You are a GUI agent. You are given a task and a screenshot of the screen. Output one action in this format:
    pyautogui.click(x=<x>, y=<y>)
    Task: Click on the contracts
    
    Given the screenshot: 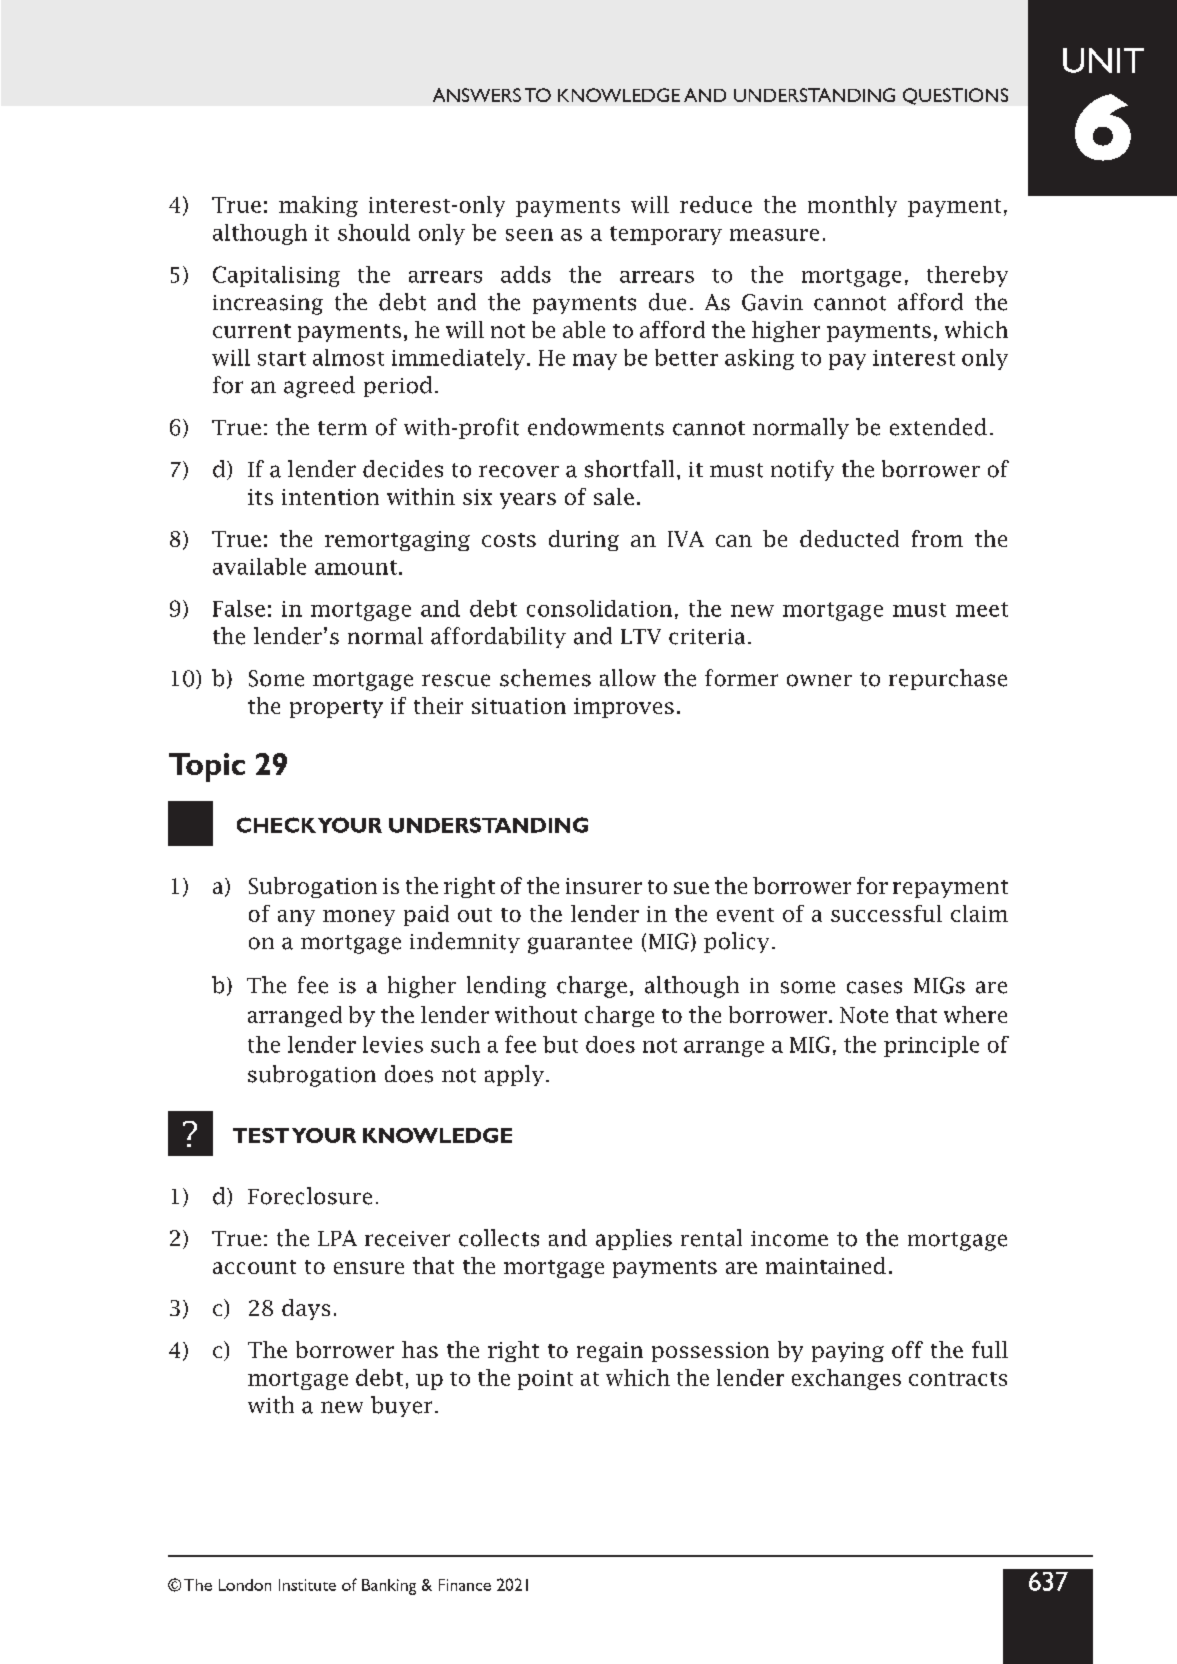 What is the action you would take?
    pyautogui.click(x=958, y=1379)
